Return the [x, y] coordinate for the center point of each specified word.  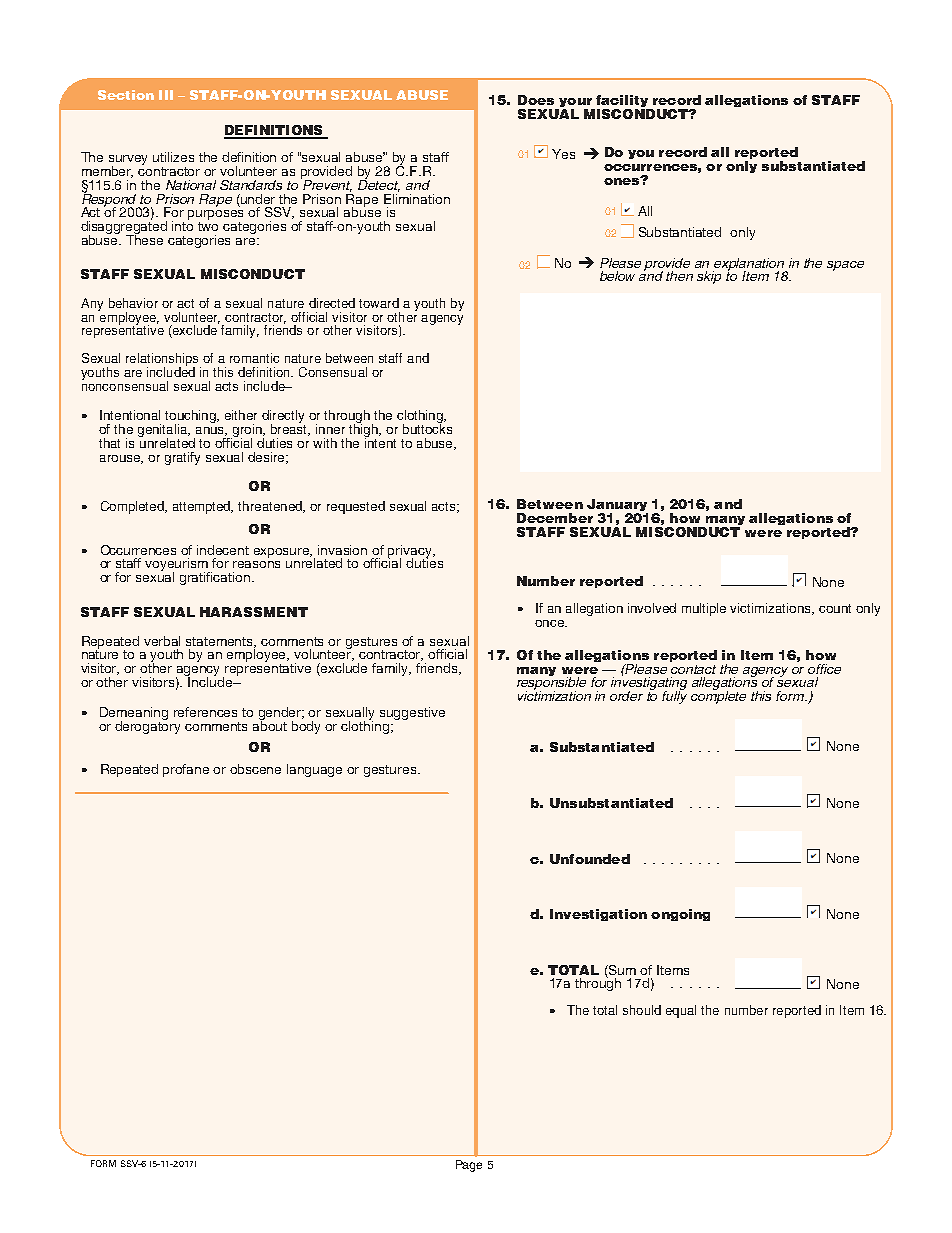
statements [221, 642]
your [575, 104]
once [550, 623]
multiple [704, 609]
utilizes [173, 157]
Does [536, 100]
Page [469, 1166]
